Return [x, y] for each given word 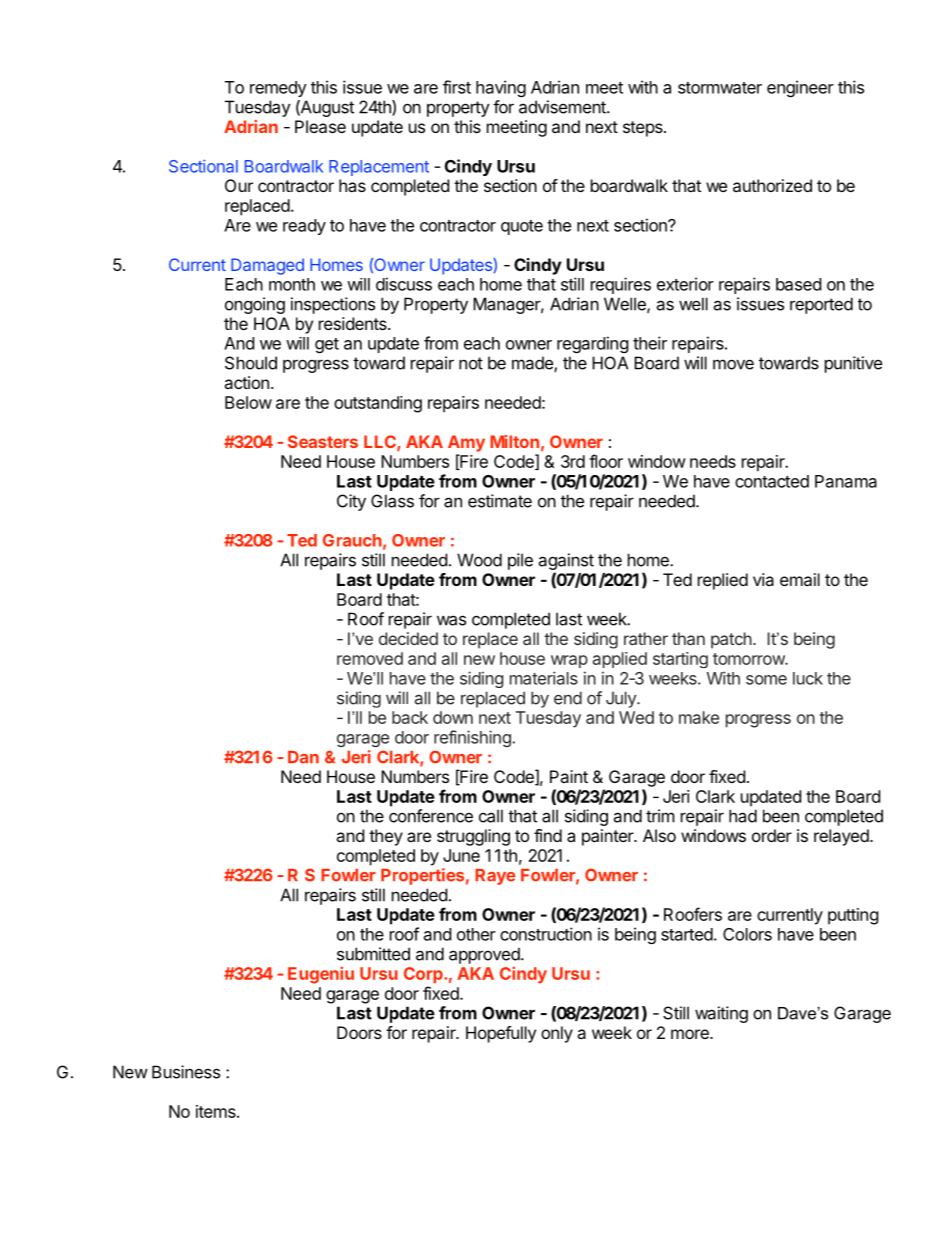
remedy [278, 89]
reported [821, 305]
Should [251, 363]
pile [520, 561]
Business [186, 1072]
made [533, 364]
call [491, 816]
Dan [303, 757]
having [501, 88]
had [743, 816]
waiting [721, 1014]
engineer [800, 88]
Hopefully [501, 1034]
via [763, 579]
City [351, 502]
